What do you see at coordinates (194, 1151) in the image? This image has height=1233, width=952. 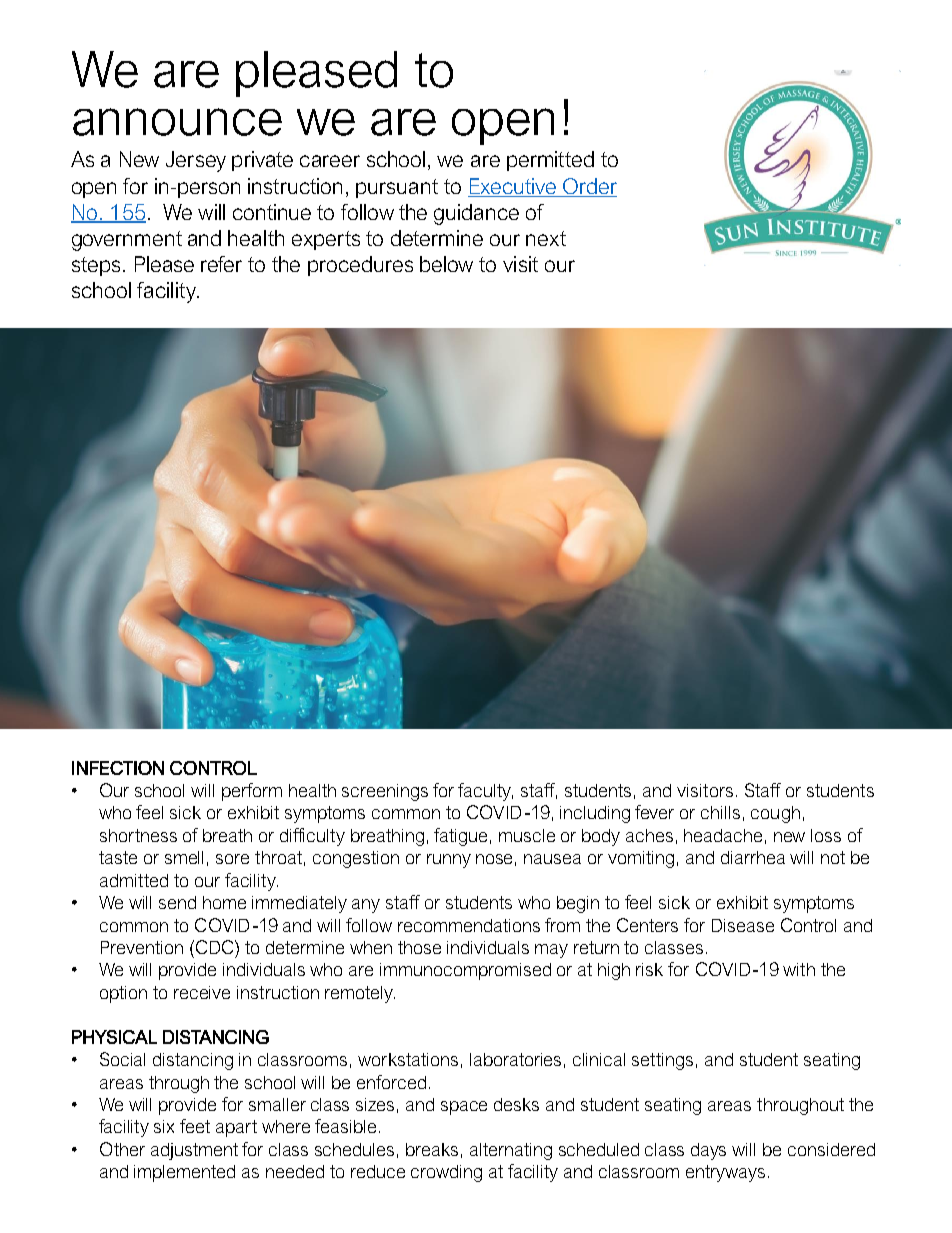 I see `adjustment` at bounding box center [194, 1151].
